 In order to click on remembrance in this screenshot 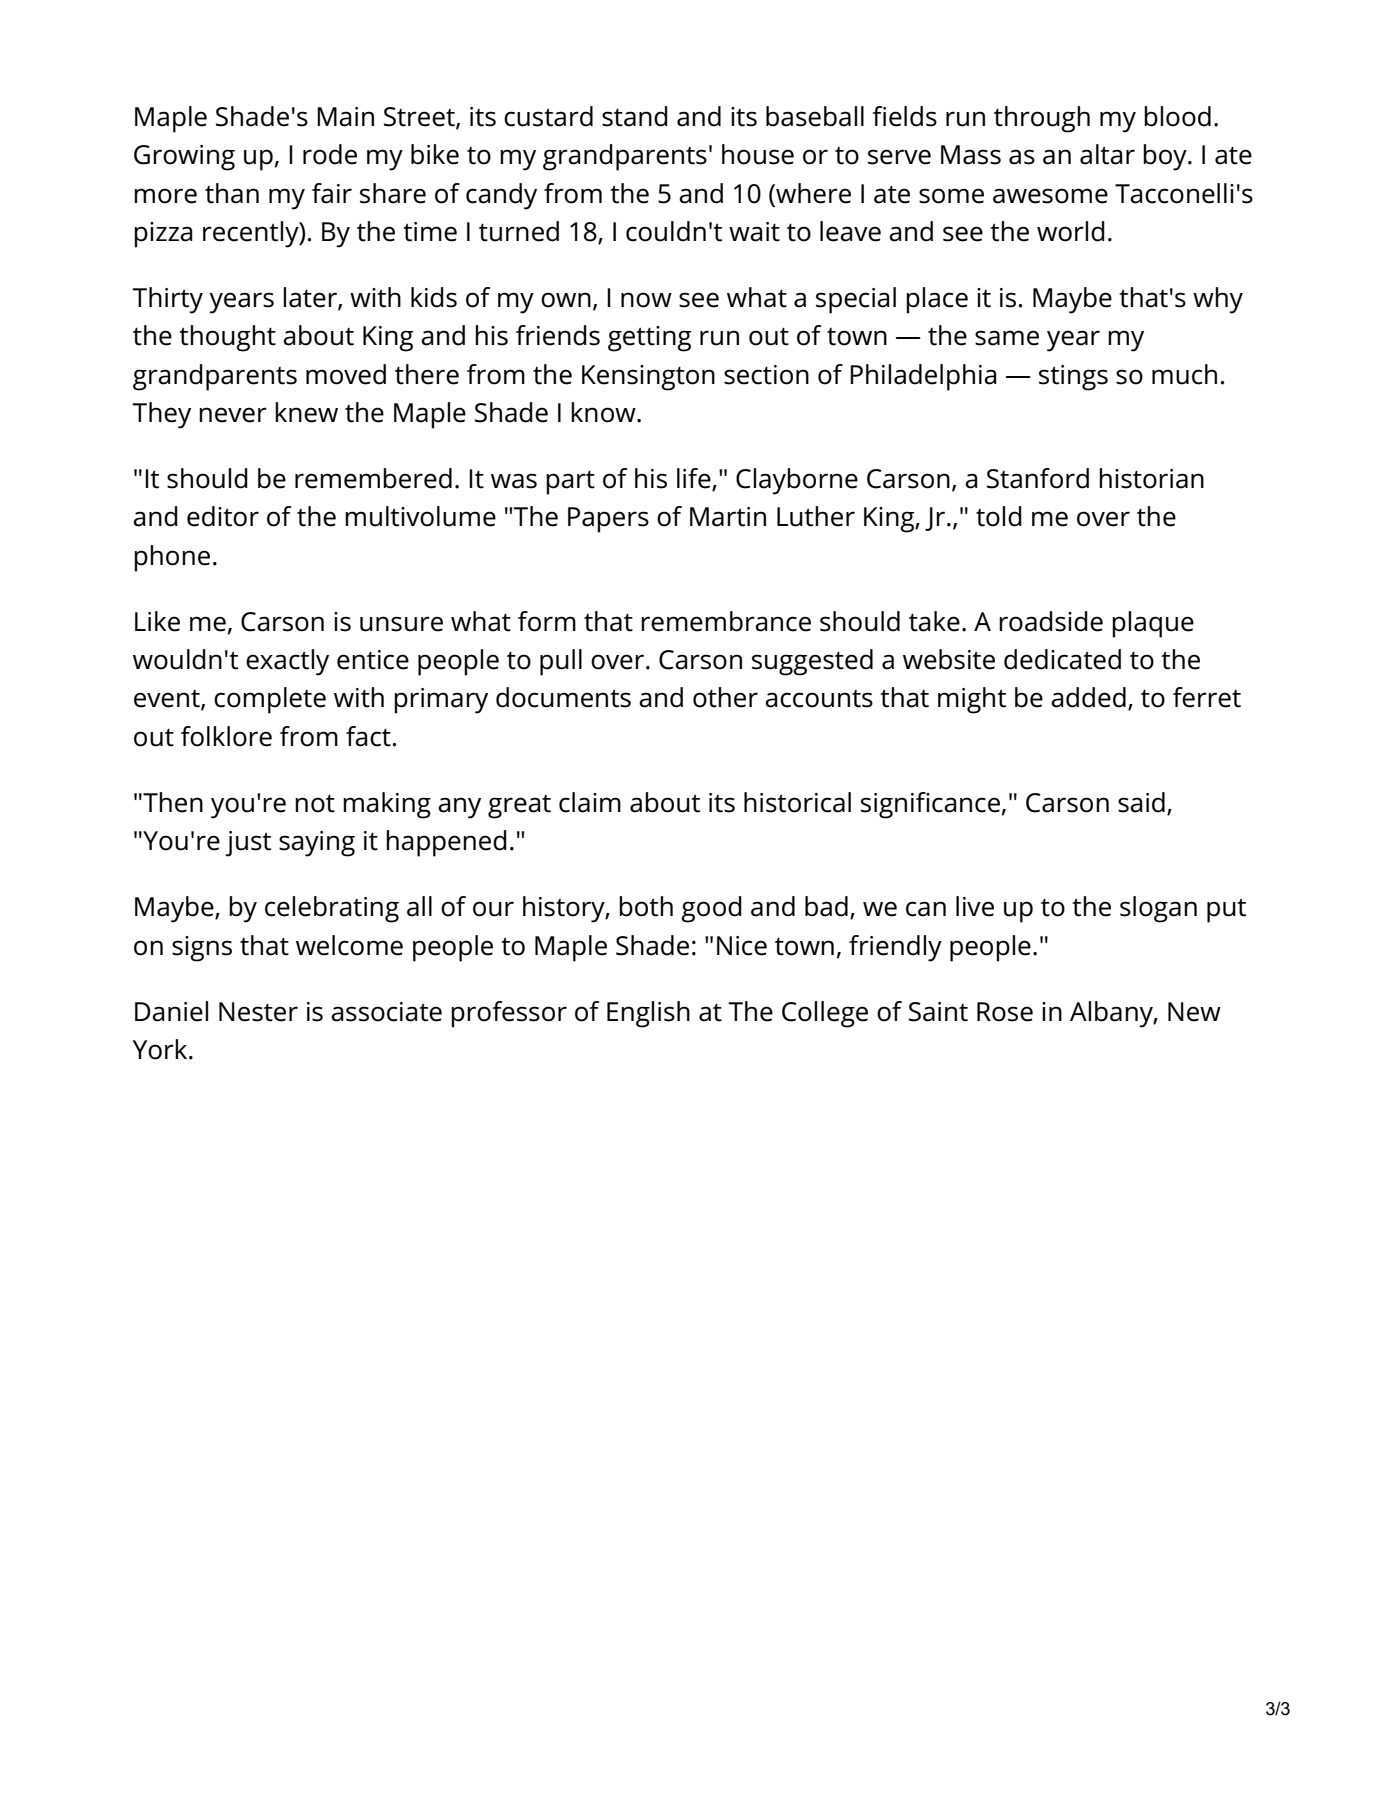, I will do `click(726, 621)`.
